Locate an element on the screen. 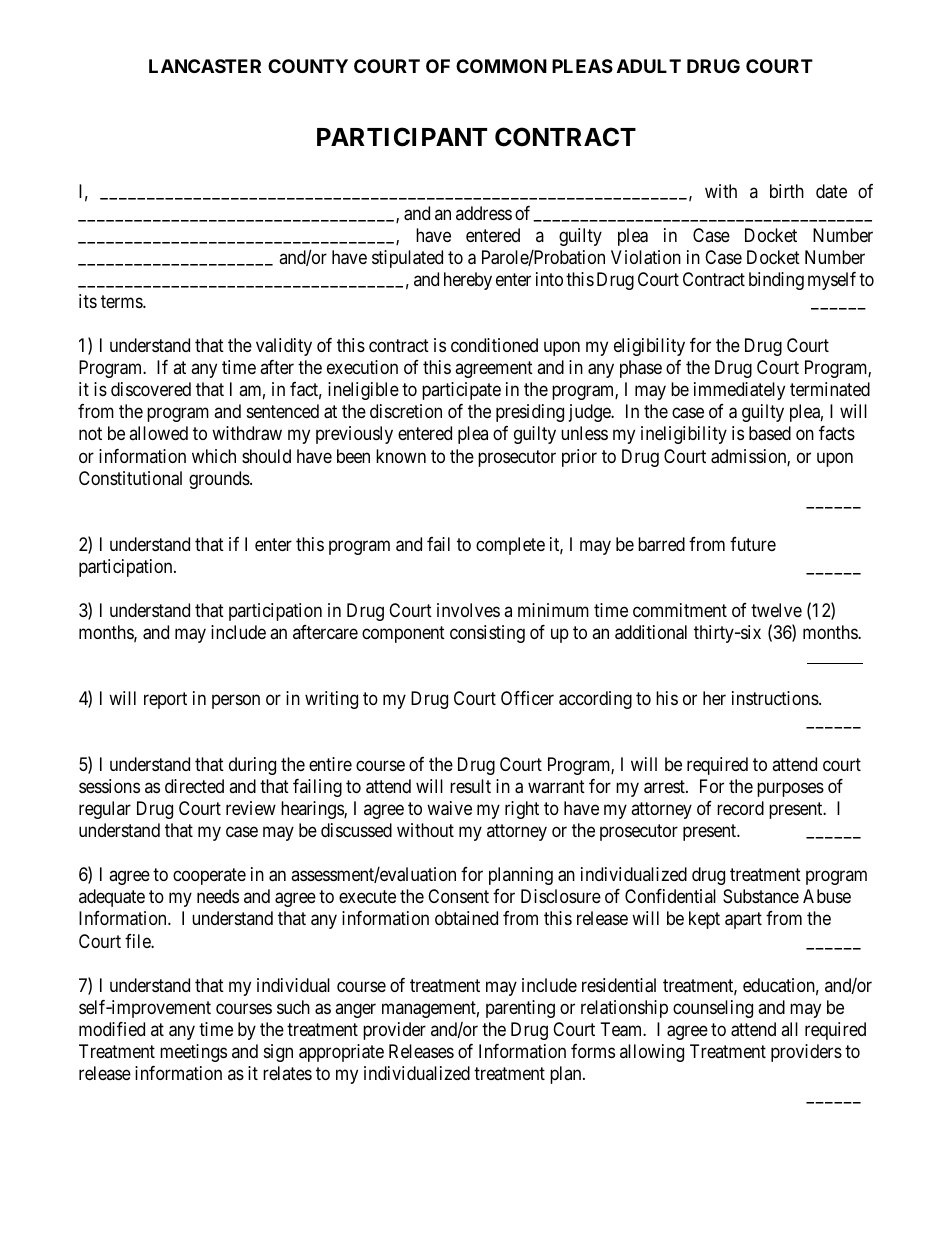 This screenshot has height=1233, width=952. parenting is located at coordinates (520, 1009).
